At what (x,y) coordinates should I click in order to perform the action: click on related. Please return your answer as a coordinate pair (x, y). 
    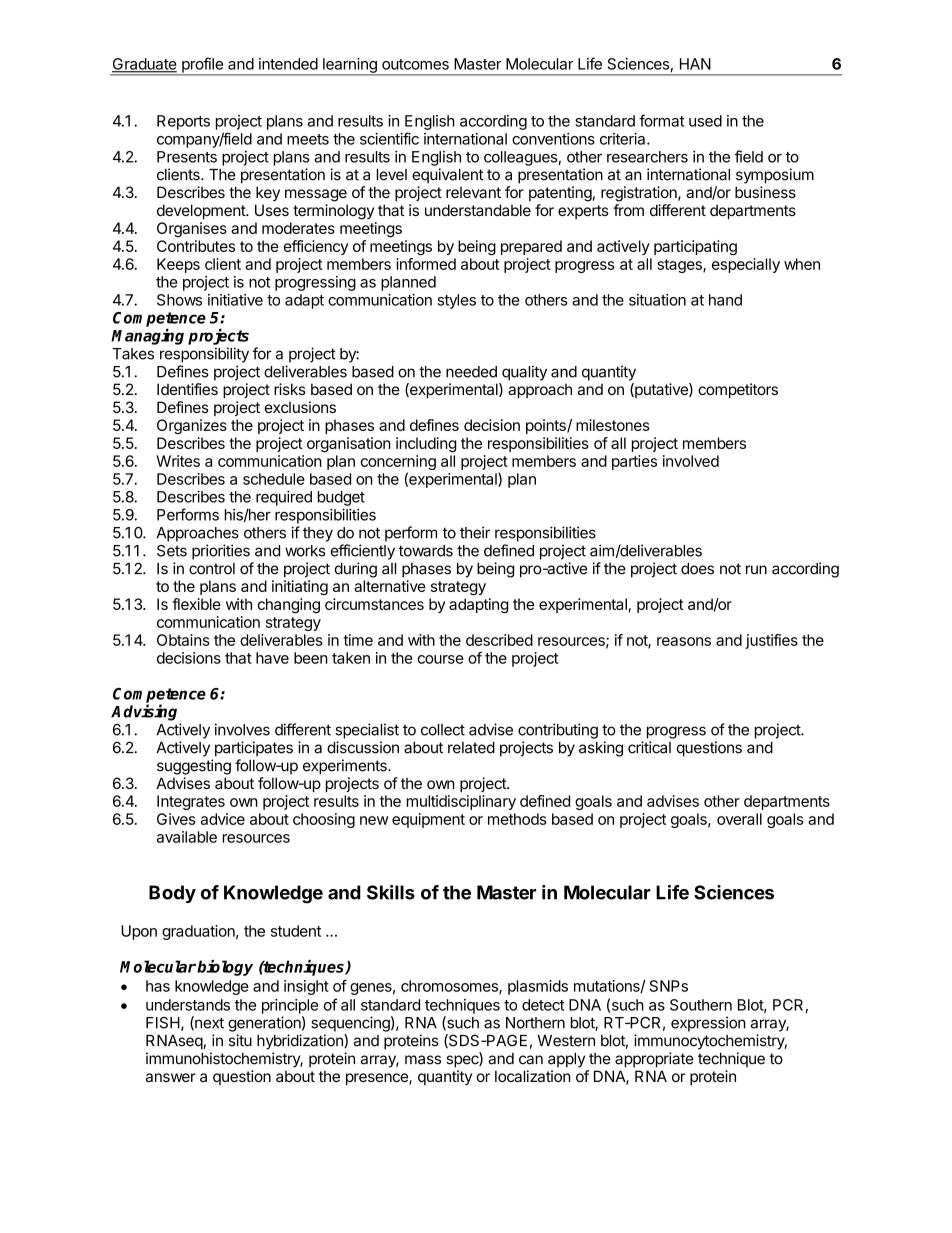
    Looking at the image, I should click on (471, 748).
